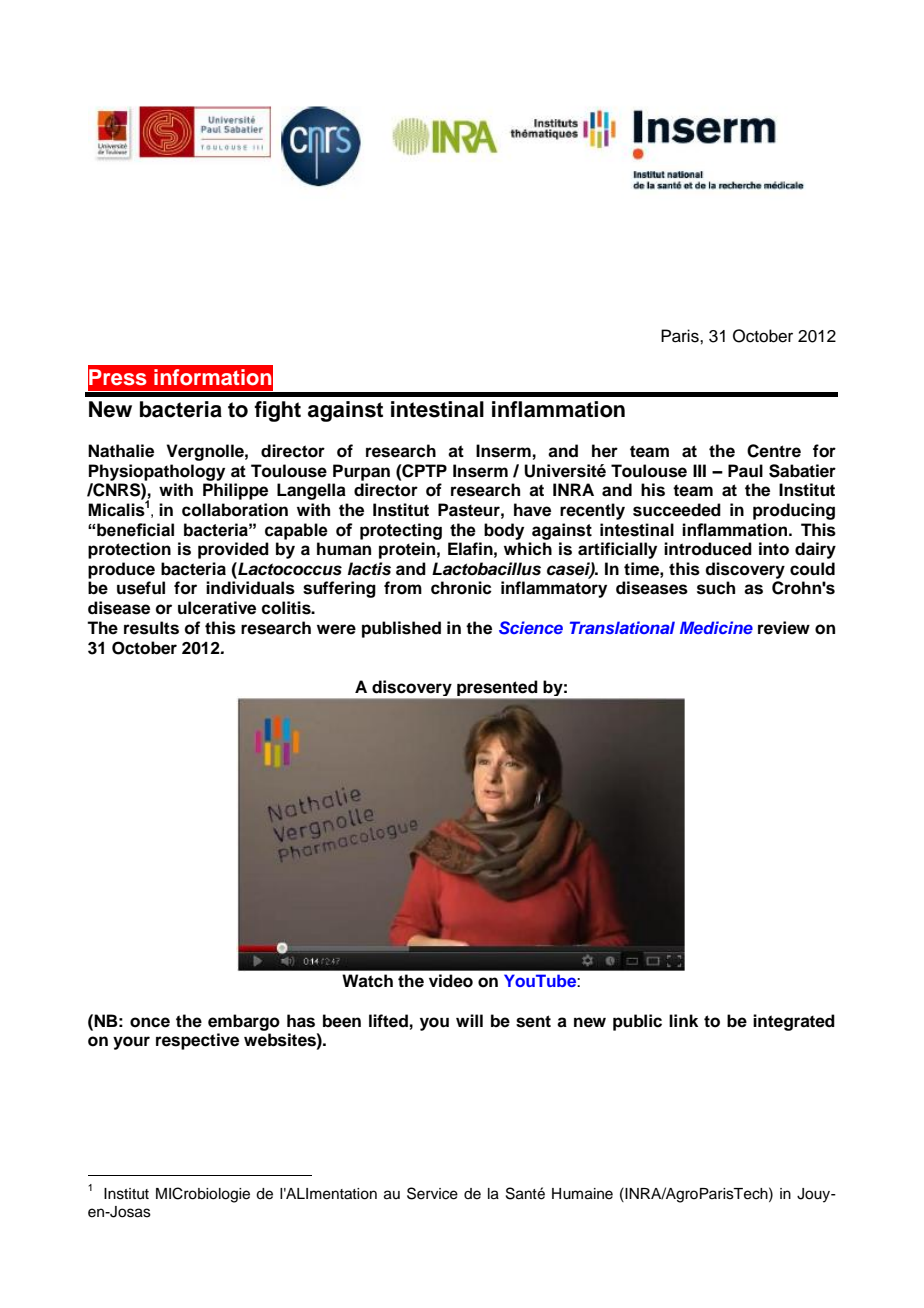  What do you see at coordinates (451, 981) in the screenshot?
I see `video` at bounding box center [451, 981].
